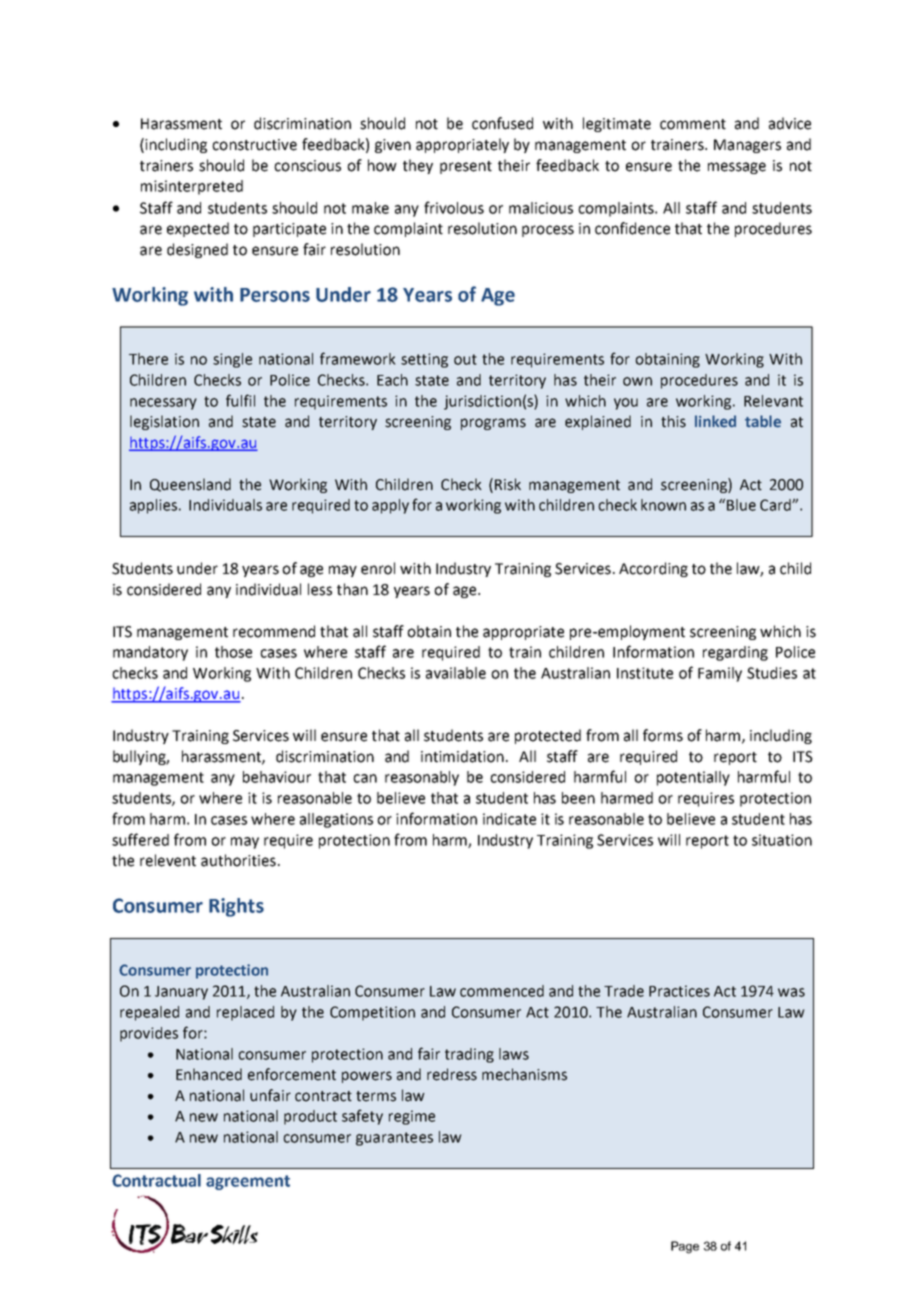 The image size is (924, 1308). Describe the element at coordinates (248, 1182) in the screenshot. I see `agreement` at that location.
